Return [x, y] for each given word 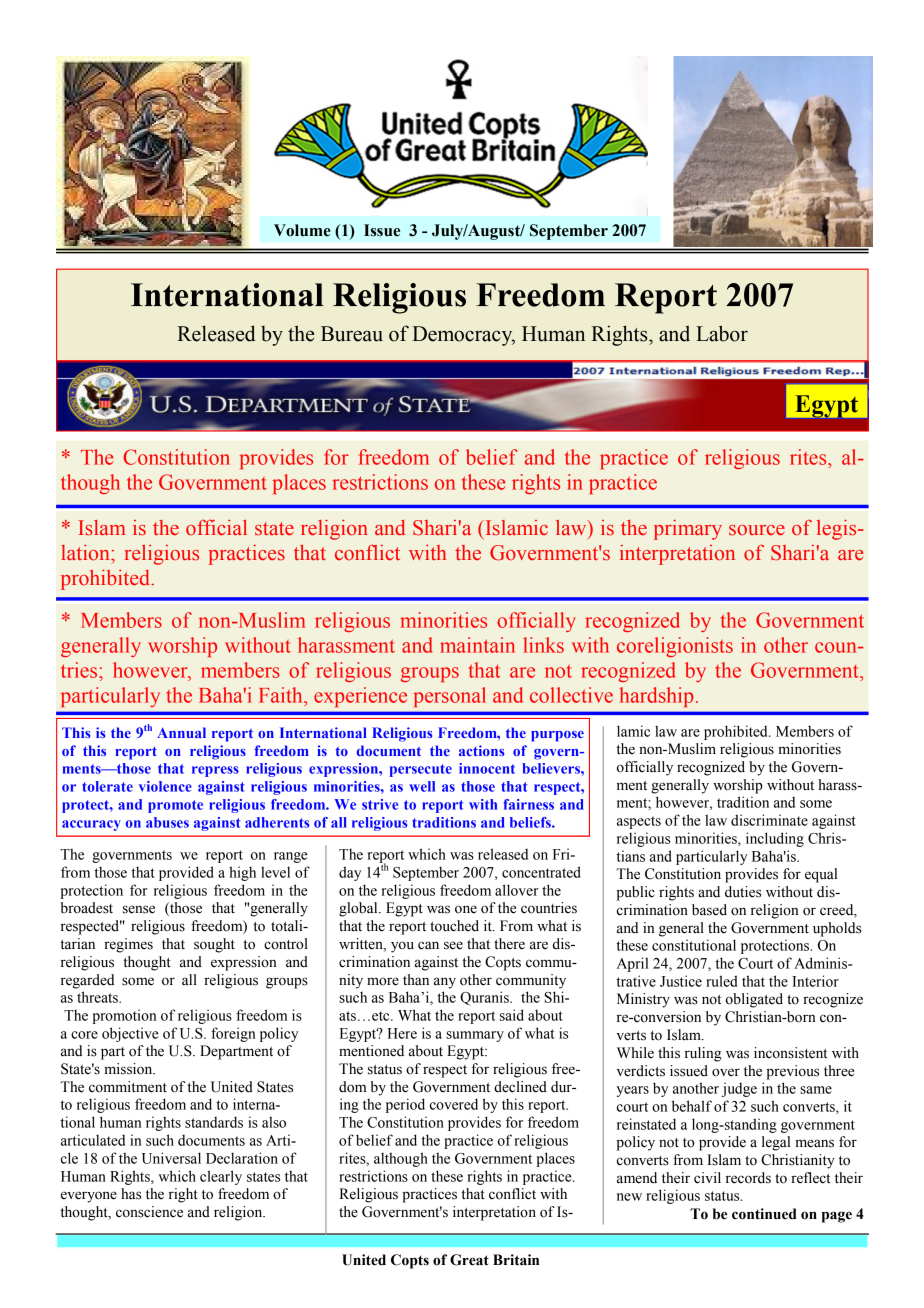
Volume [302, 230]
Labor [722, 333]
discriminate [769, 820]
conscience [149, 1212]
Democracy [463, 336]
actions [481, 750]
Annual [181, 732]
